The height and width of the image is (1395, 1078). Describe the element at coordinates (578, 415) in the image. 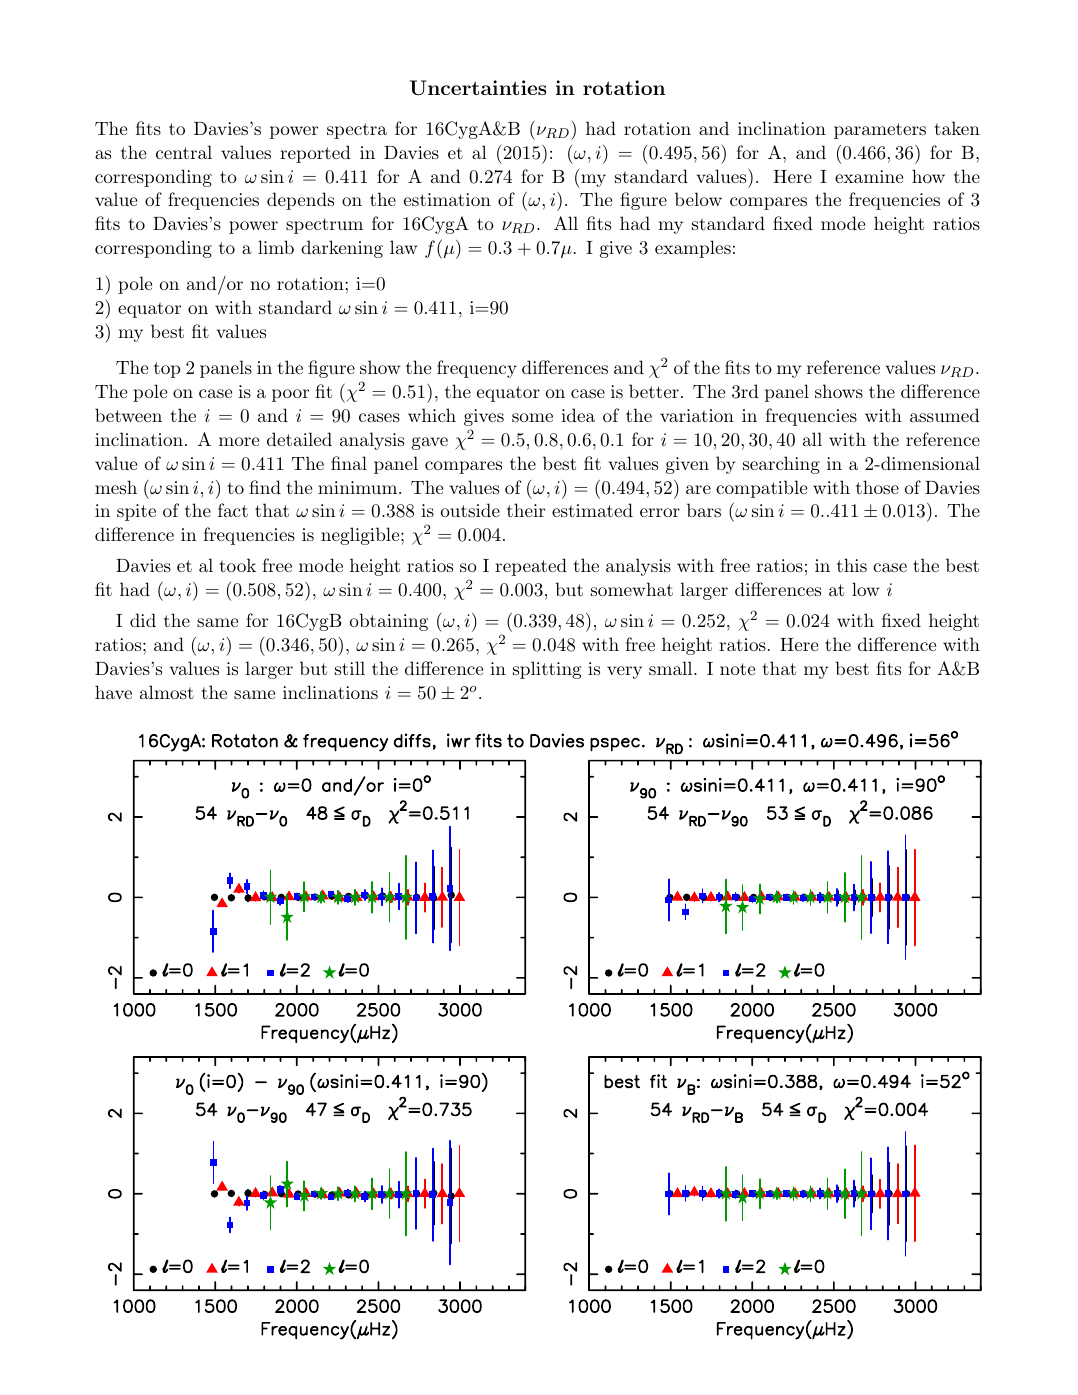

I see `idea` at that location.
